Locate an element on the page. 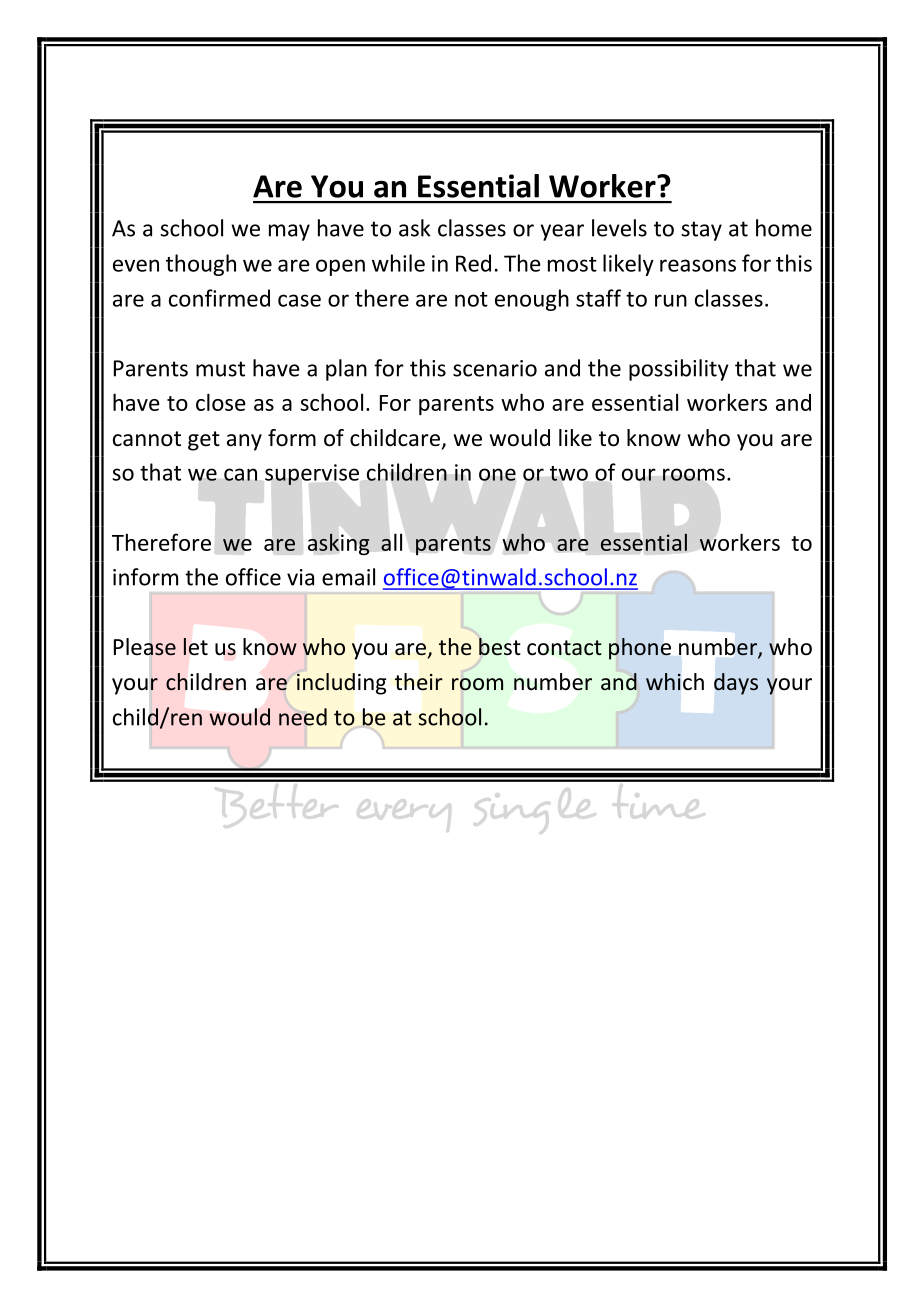 The width and height of the image is (924, 1308). their is located at coordinates (419, 682).
